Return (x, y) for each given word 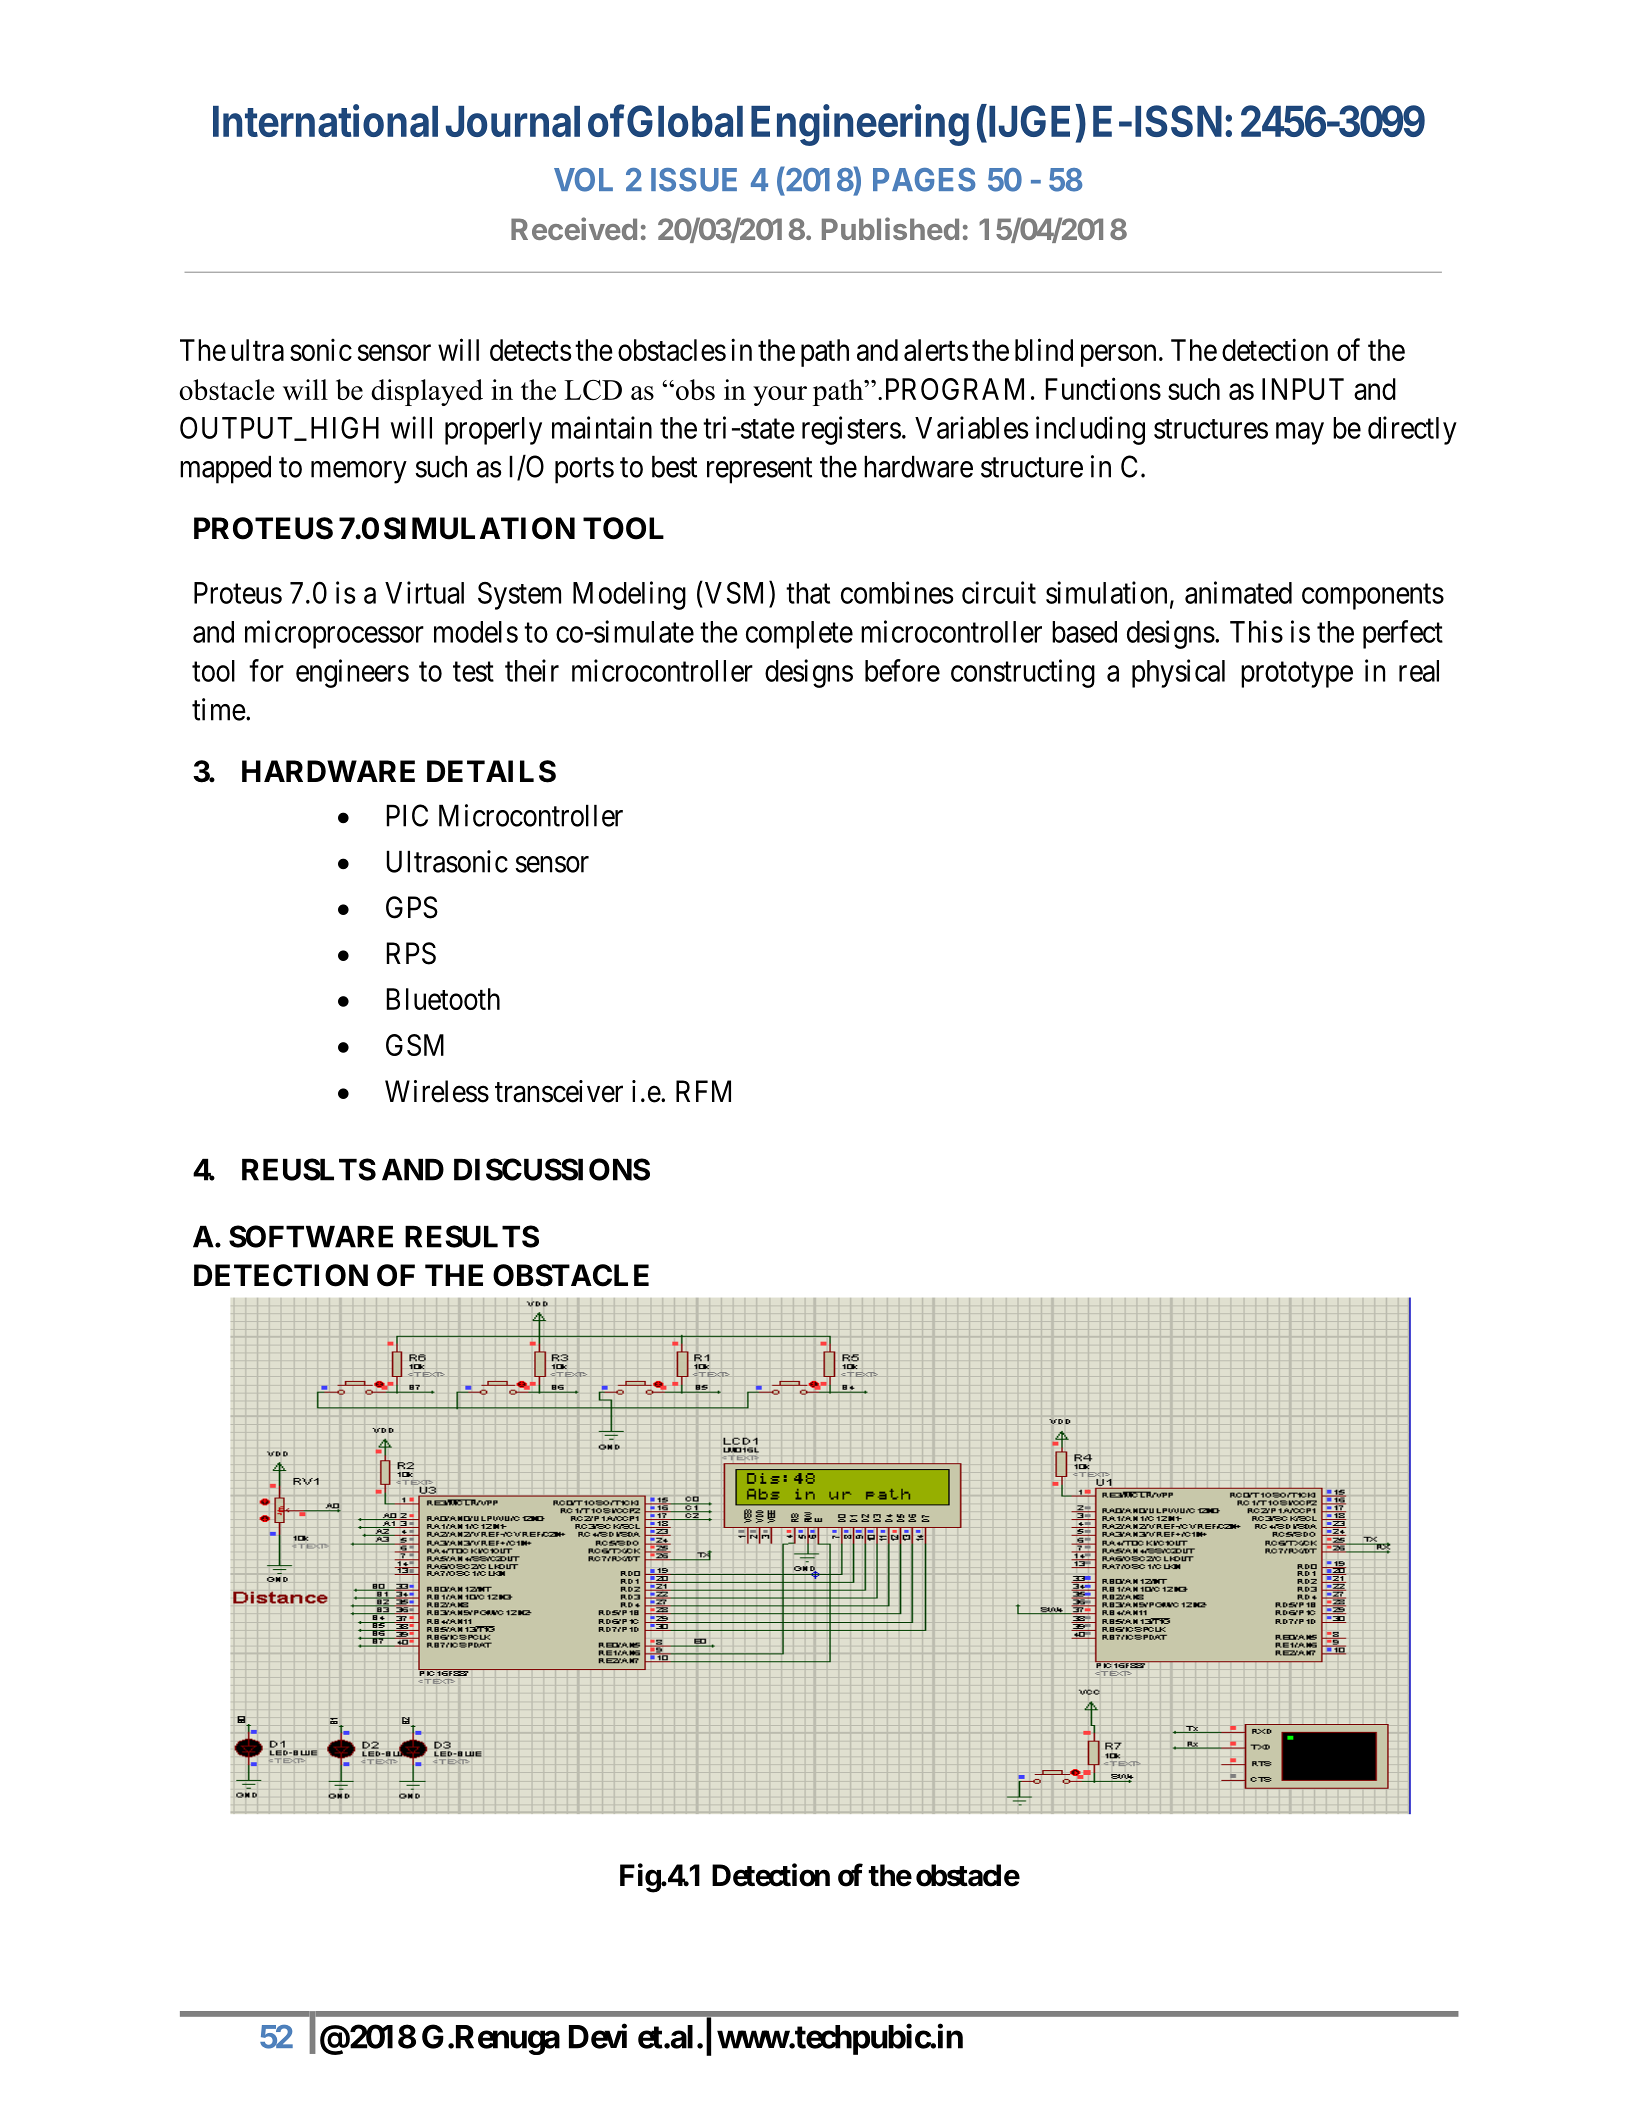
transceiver (559, 1091)
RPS (411, 953)
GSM (415, 1045)
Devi (598, 2036)
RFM (703, 1091)
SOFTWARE (311, 1236)
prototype (1297, 675)
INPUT (1303, 389)
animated (1238, 592)
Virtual (424, 592)
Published (890, 228)
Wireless (437, 1091)
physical (1178, 673)
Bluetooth (443, 999)
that (808, 593)
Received (574, 228)
